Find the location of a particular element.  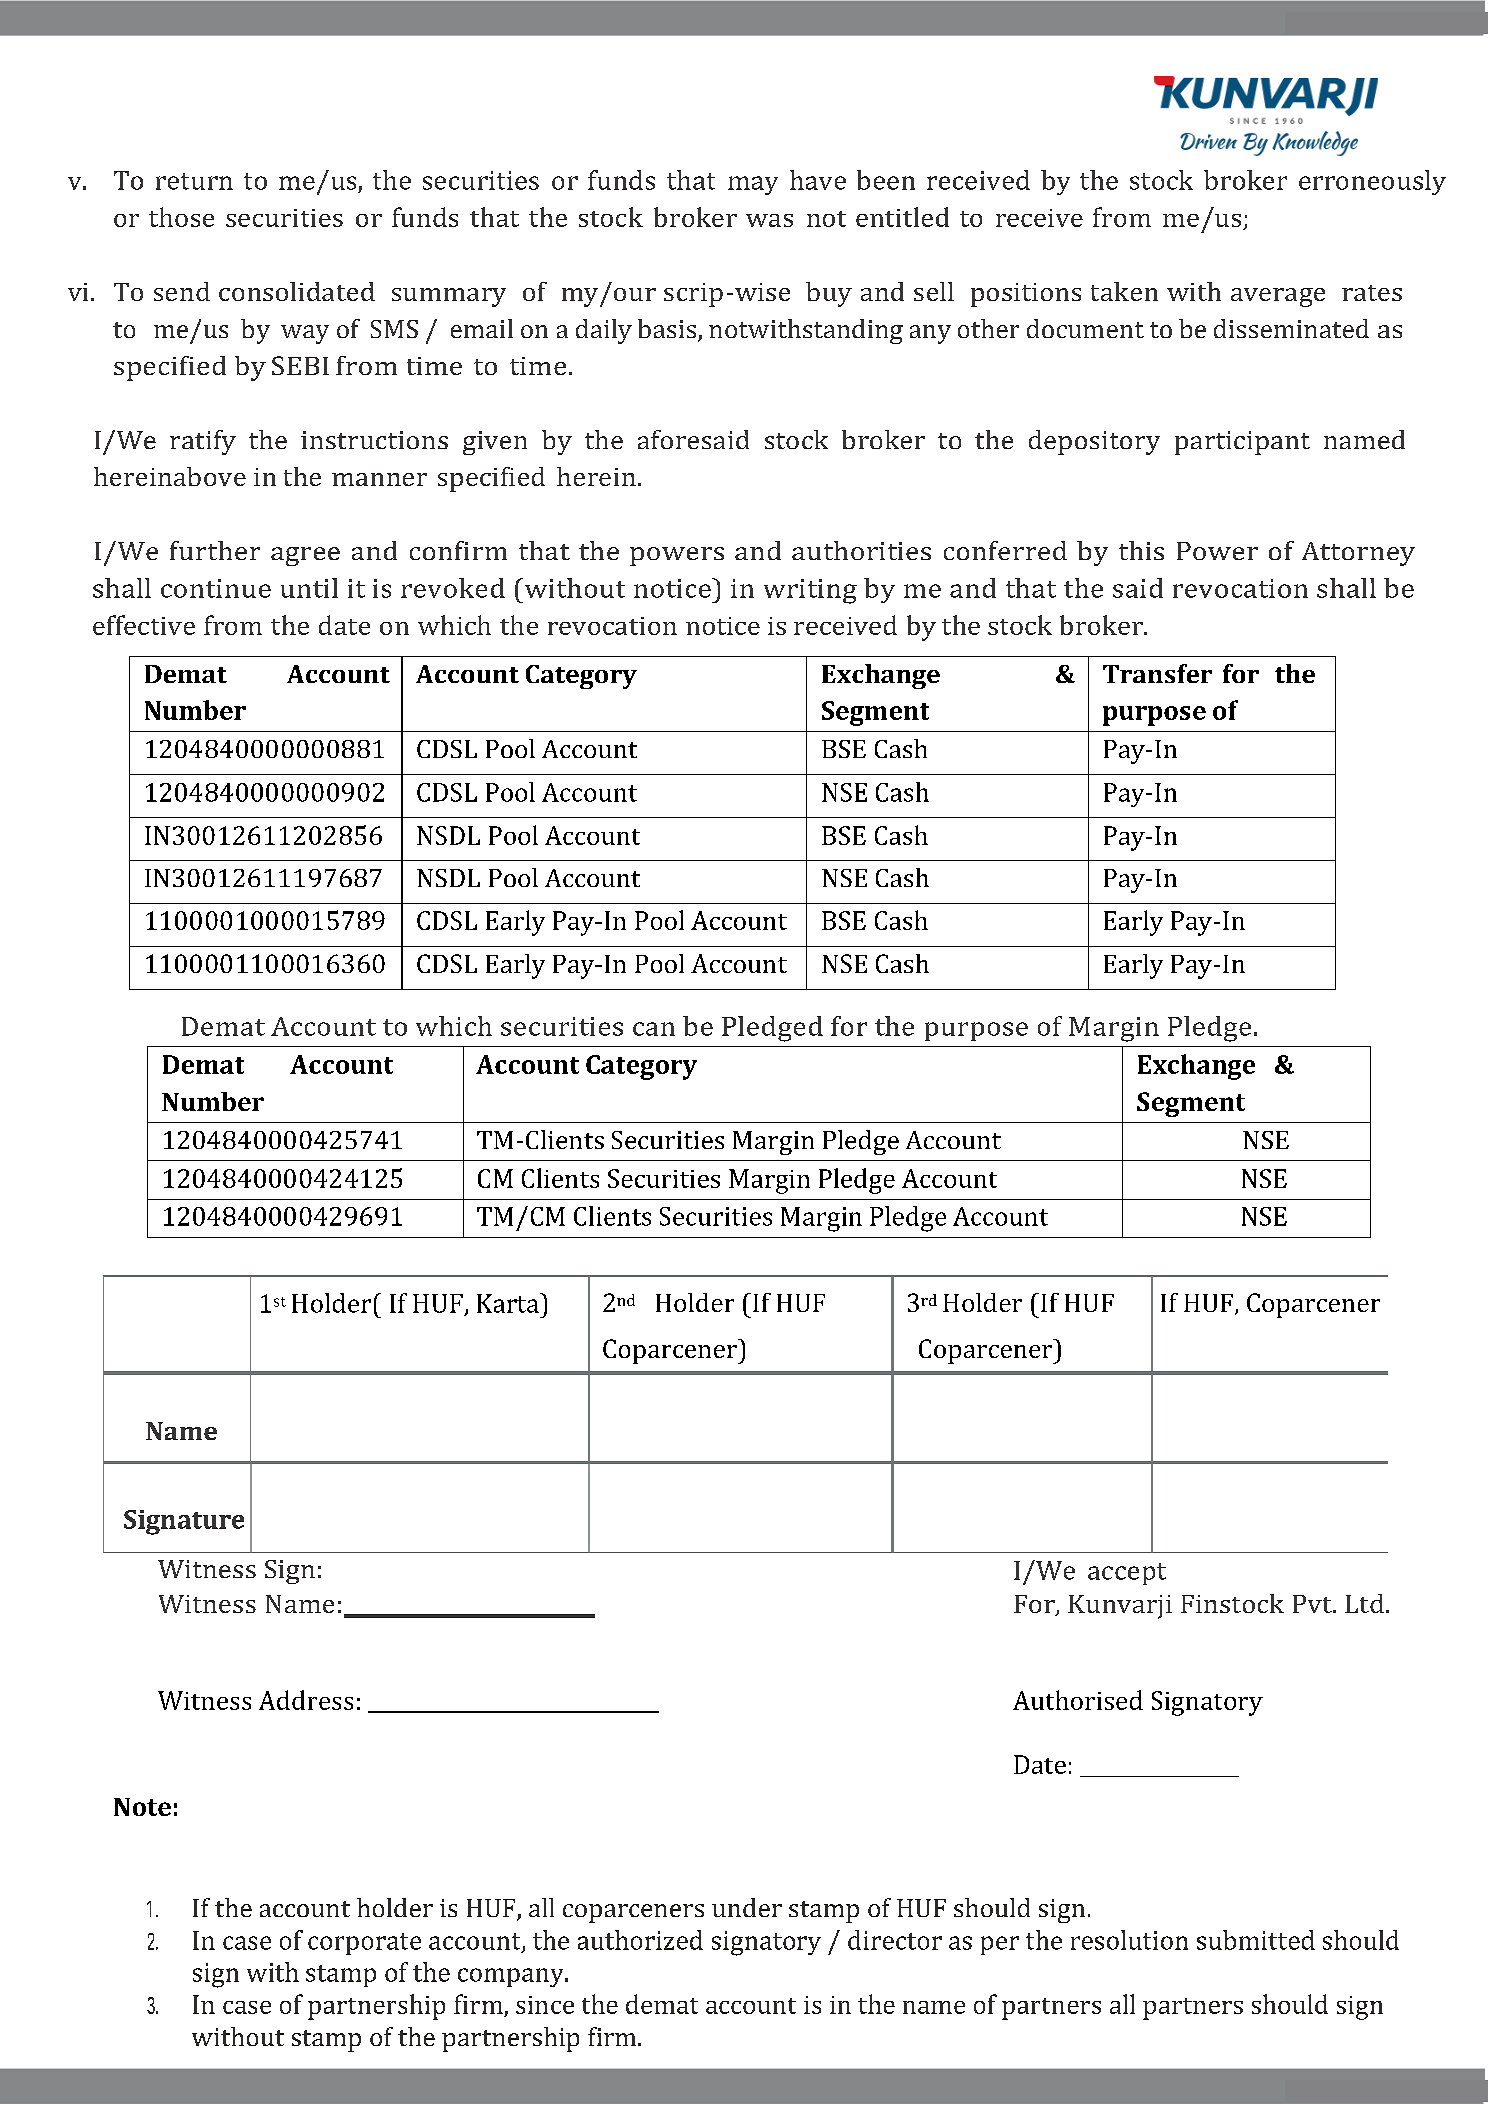

was is located at coordinates (769, 220).
